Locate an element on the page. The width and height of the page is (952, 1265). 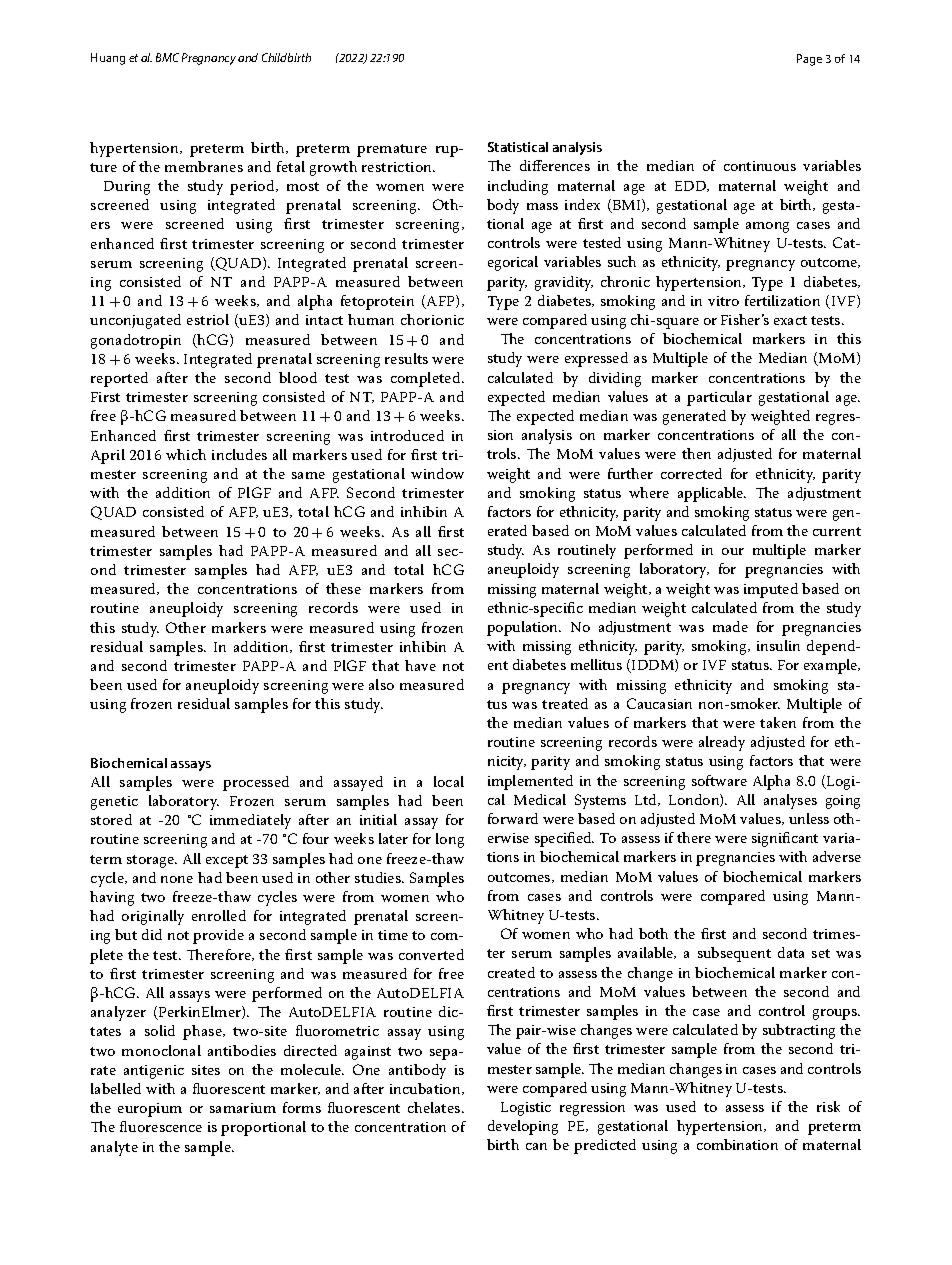
BMC is located at coordinates (167, 57).
